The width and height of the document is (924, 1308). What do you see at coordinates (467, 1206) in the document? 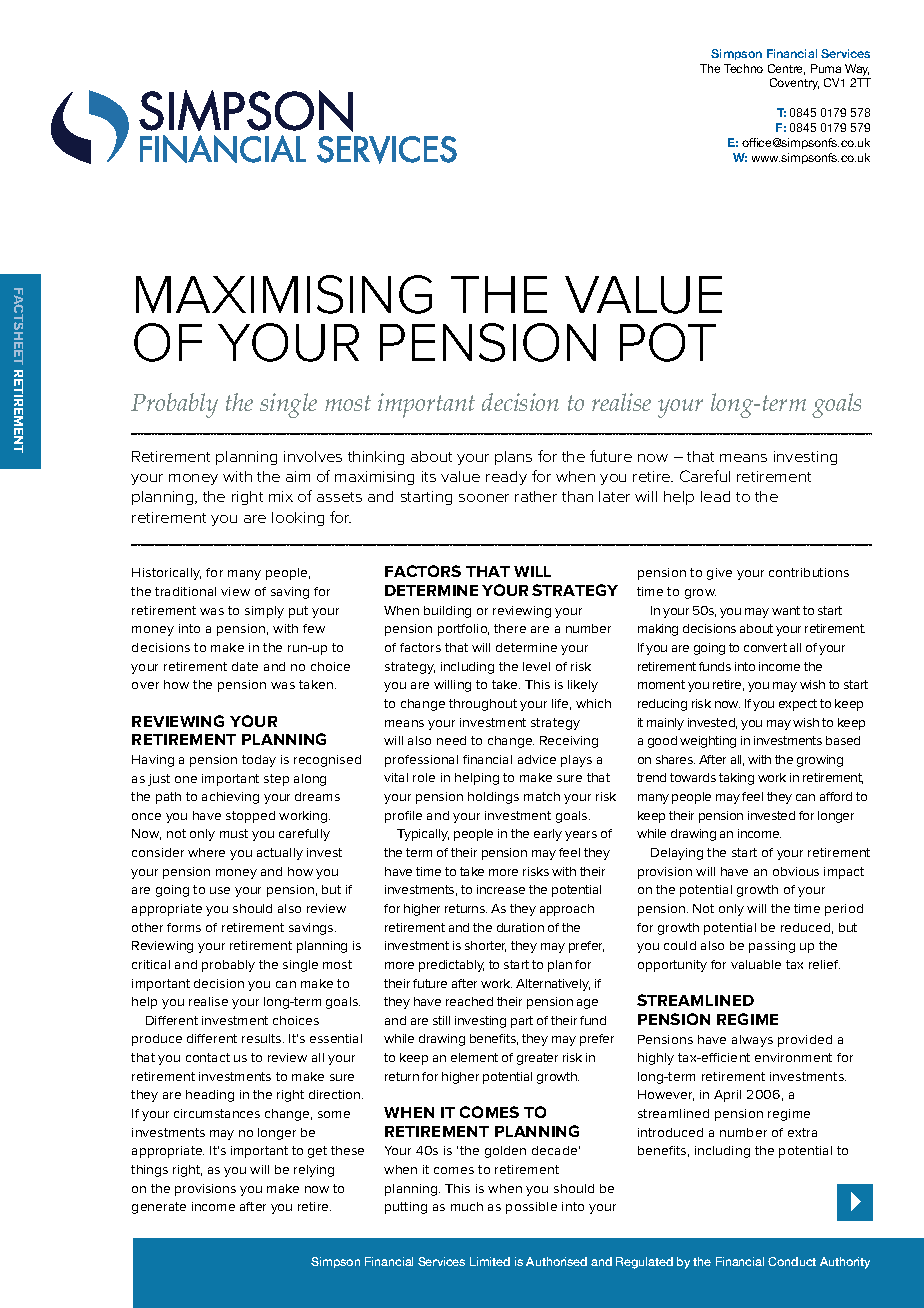
I see `much` at bounding box center [467, 1206].
